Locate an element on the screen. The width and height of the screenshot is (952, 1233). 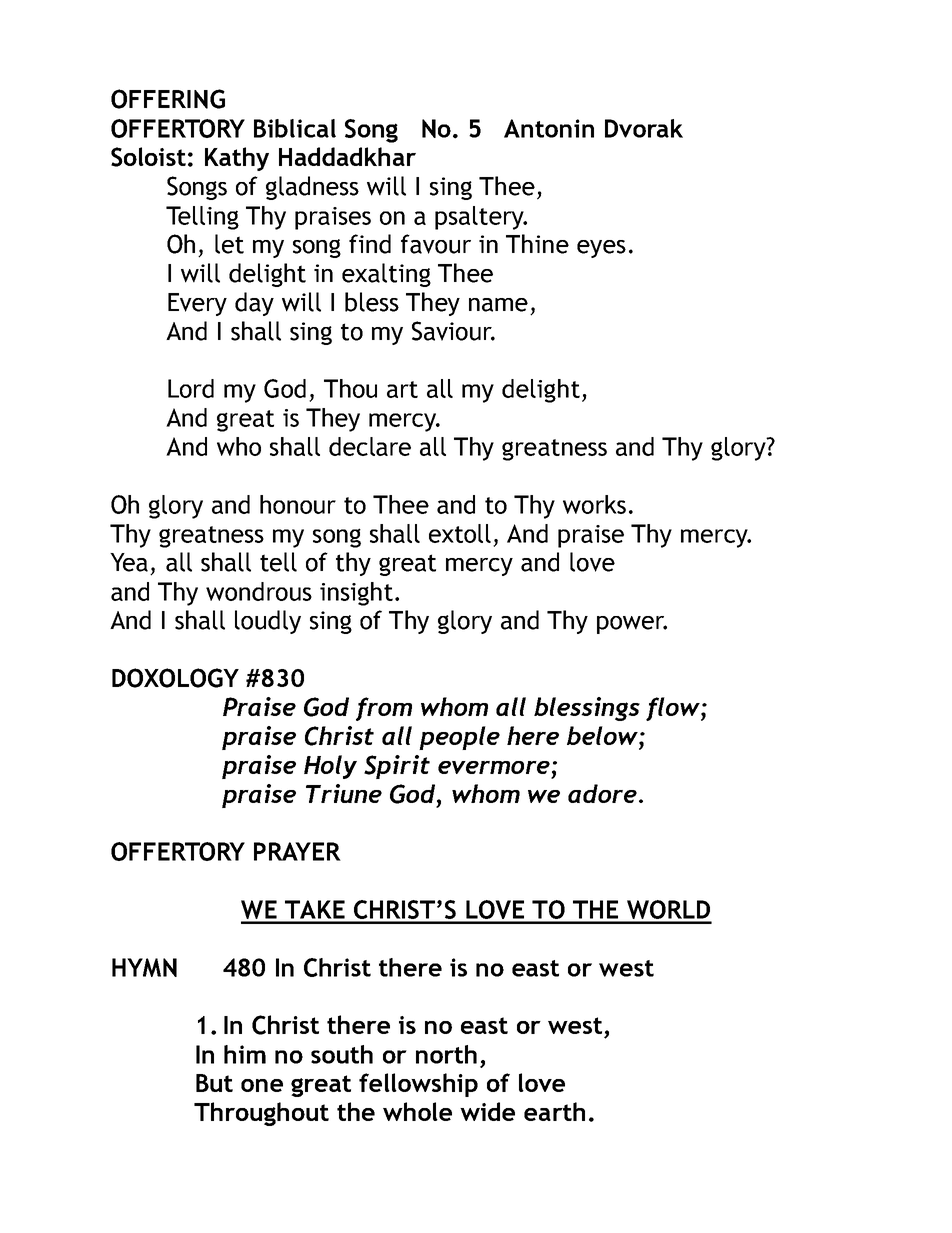
Triune is located at coordinates (344, 793).
